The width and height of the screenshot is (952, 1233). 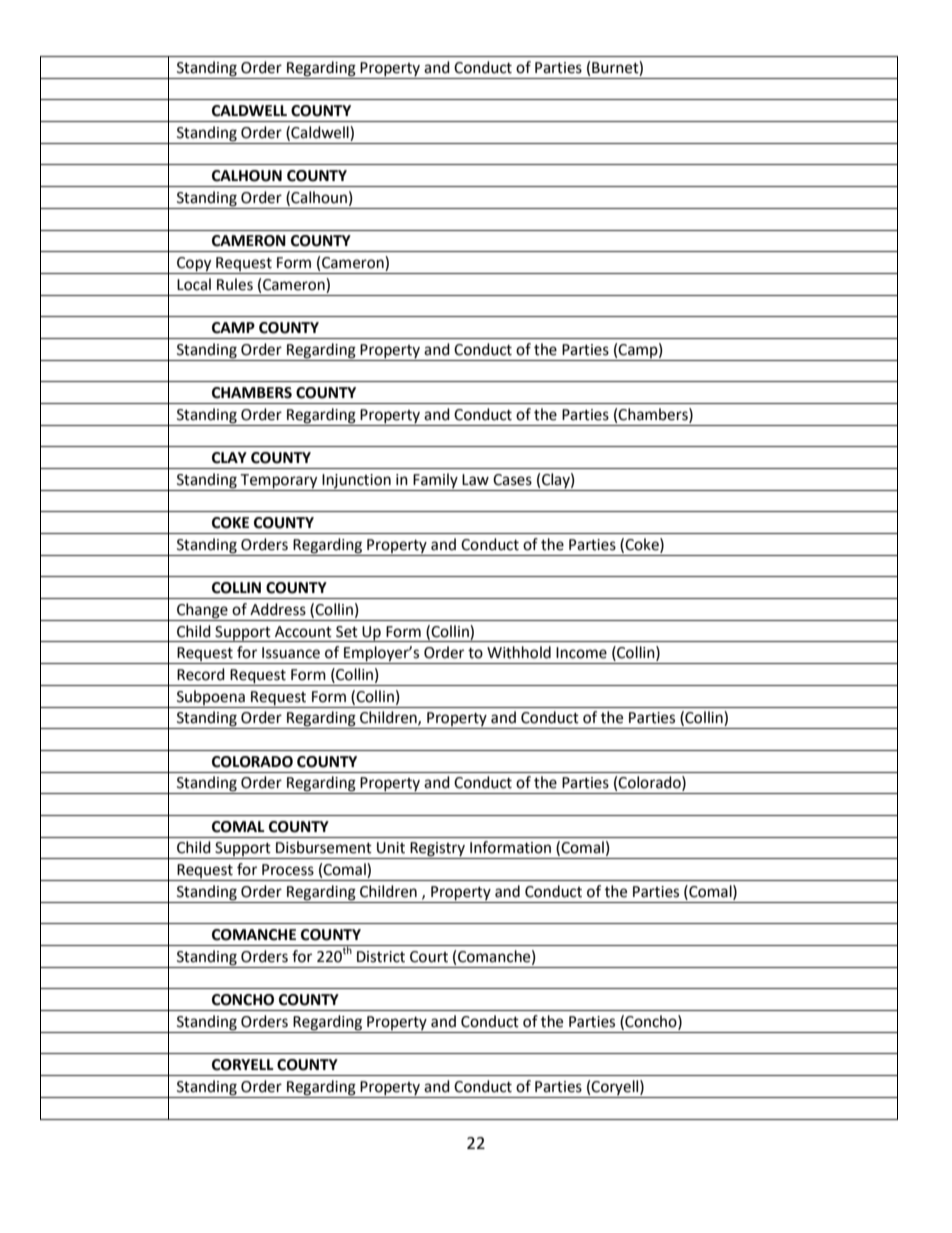 What do you see at coordinates (356, 481) in the screenshot?
I see `Injunction` at bounding box center [356, 481].
